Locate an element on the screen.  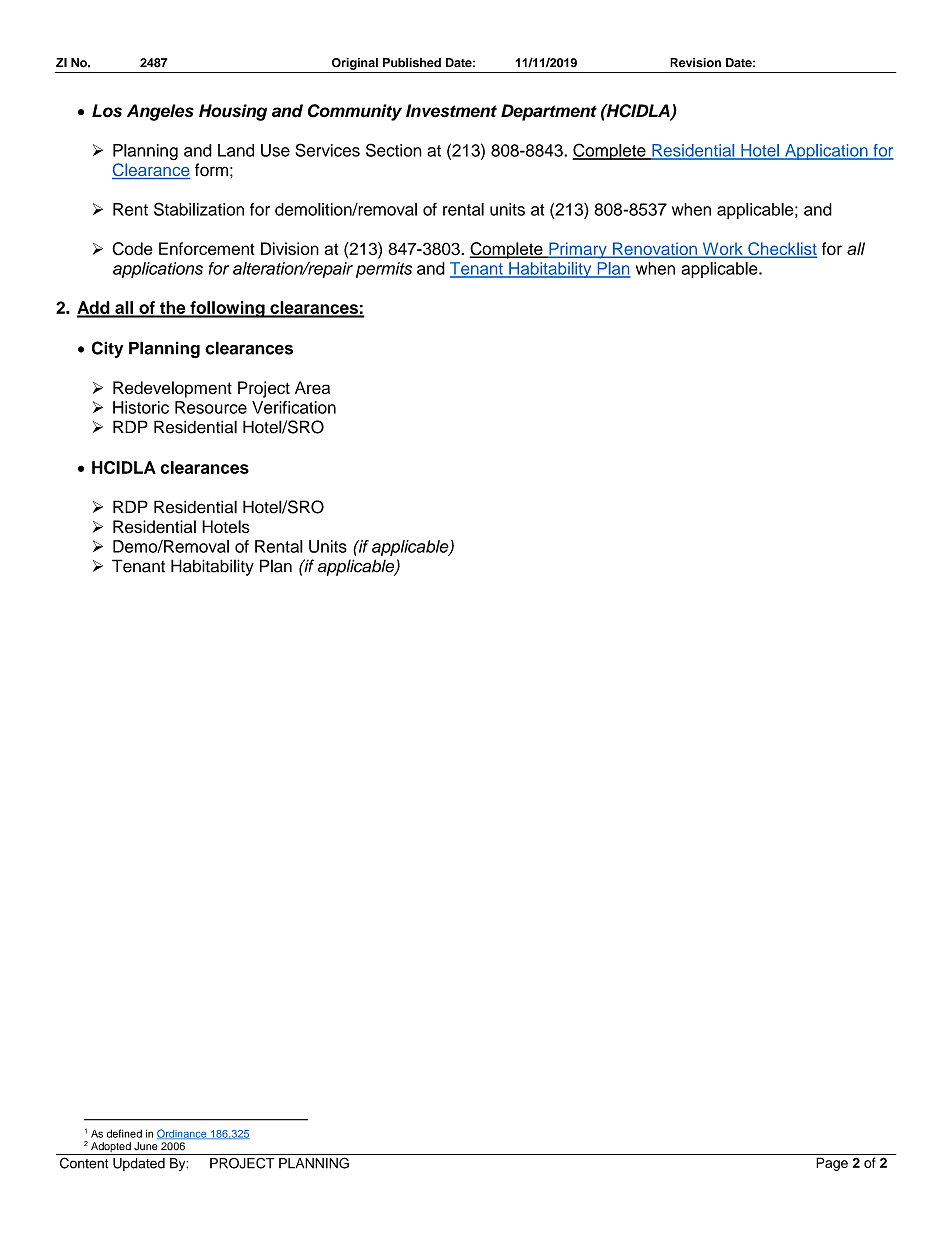
Page is located at coordinates (832, 1164).
